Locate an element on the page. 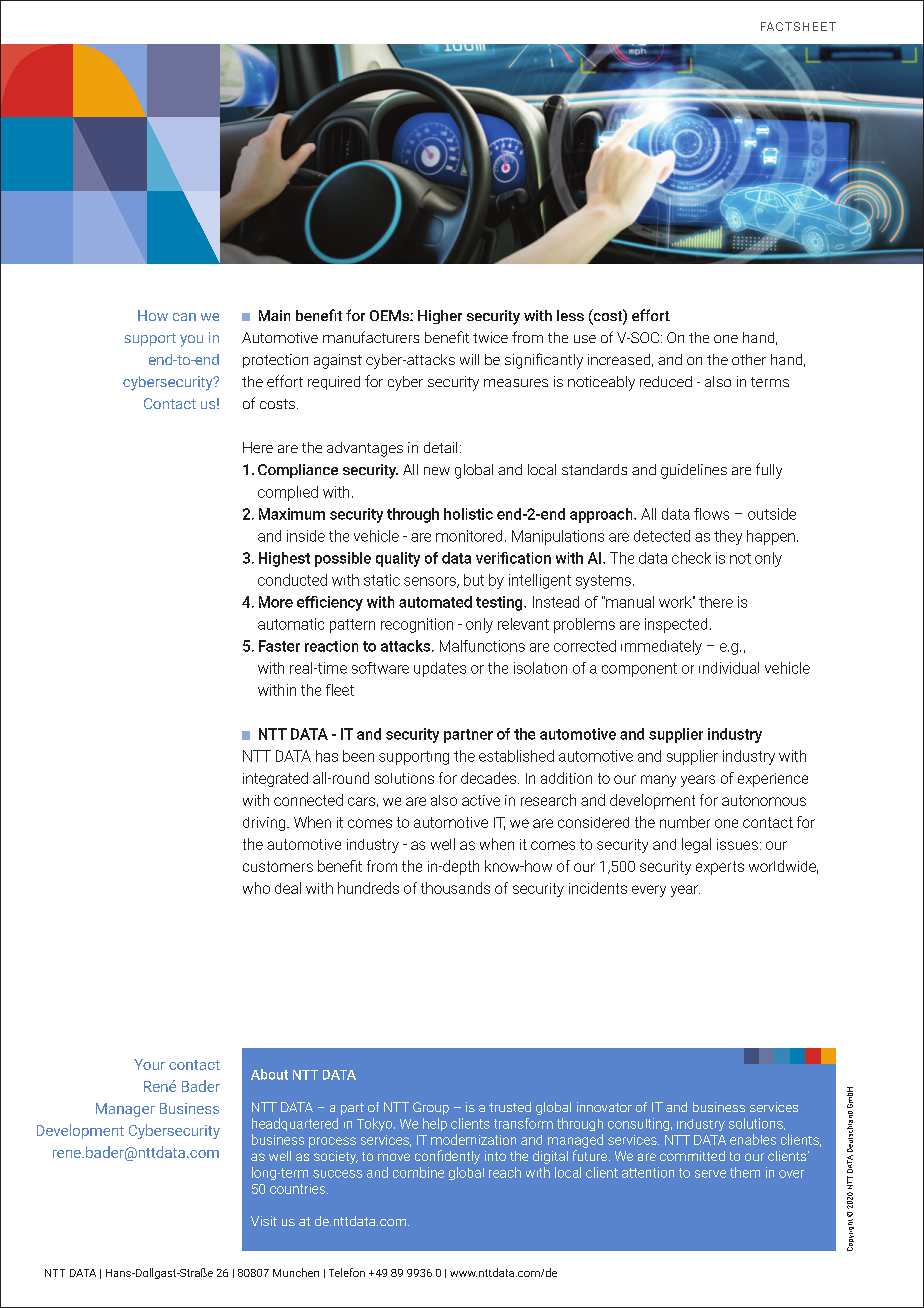 This image has width=924, height=1308. thousands is located at coordinates (455, 888).
